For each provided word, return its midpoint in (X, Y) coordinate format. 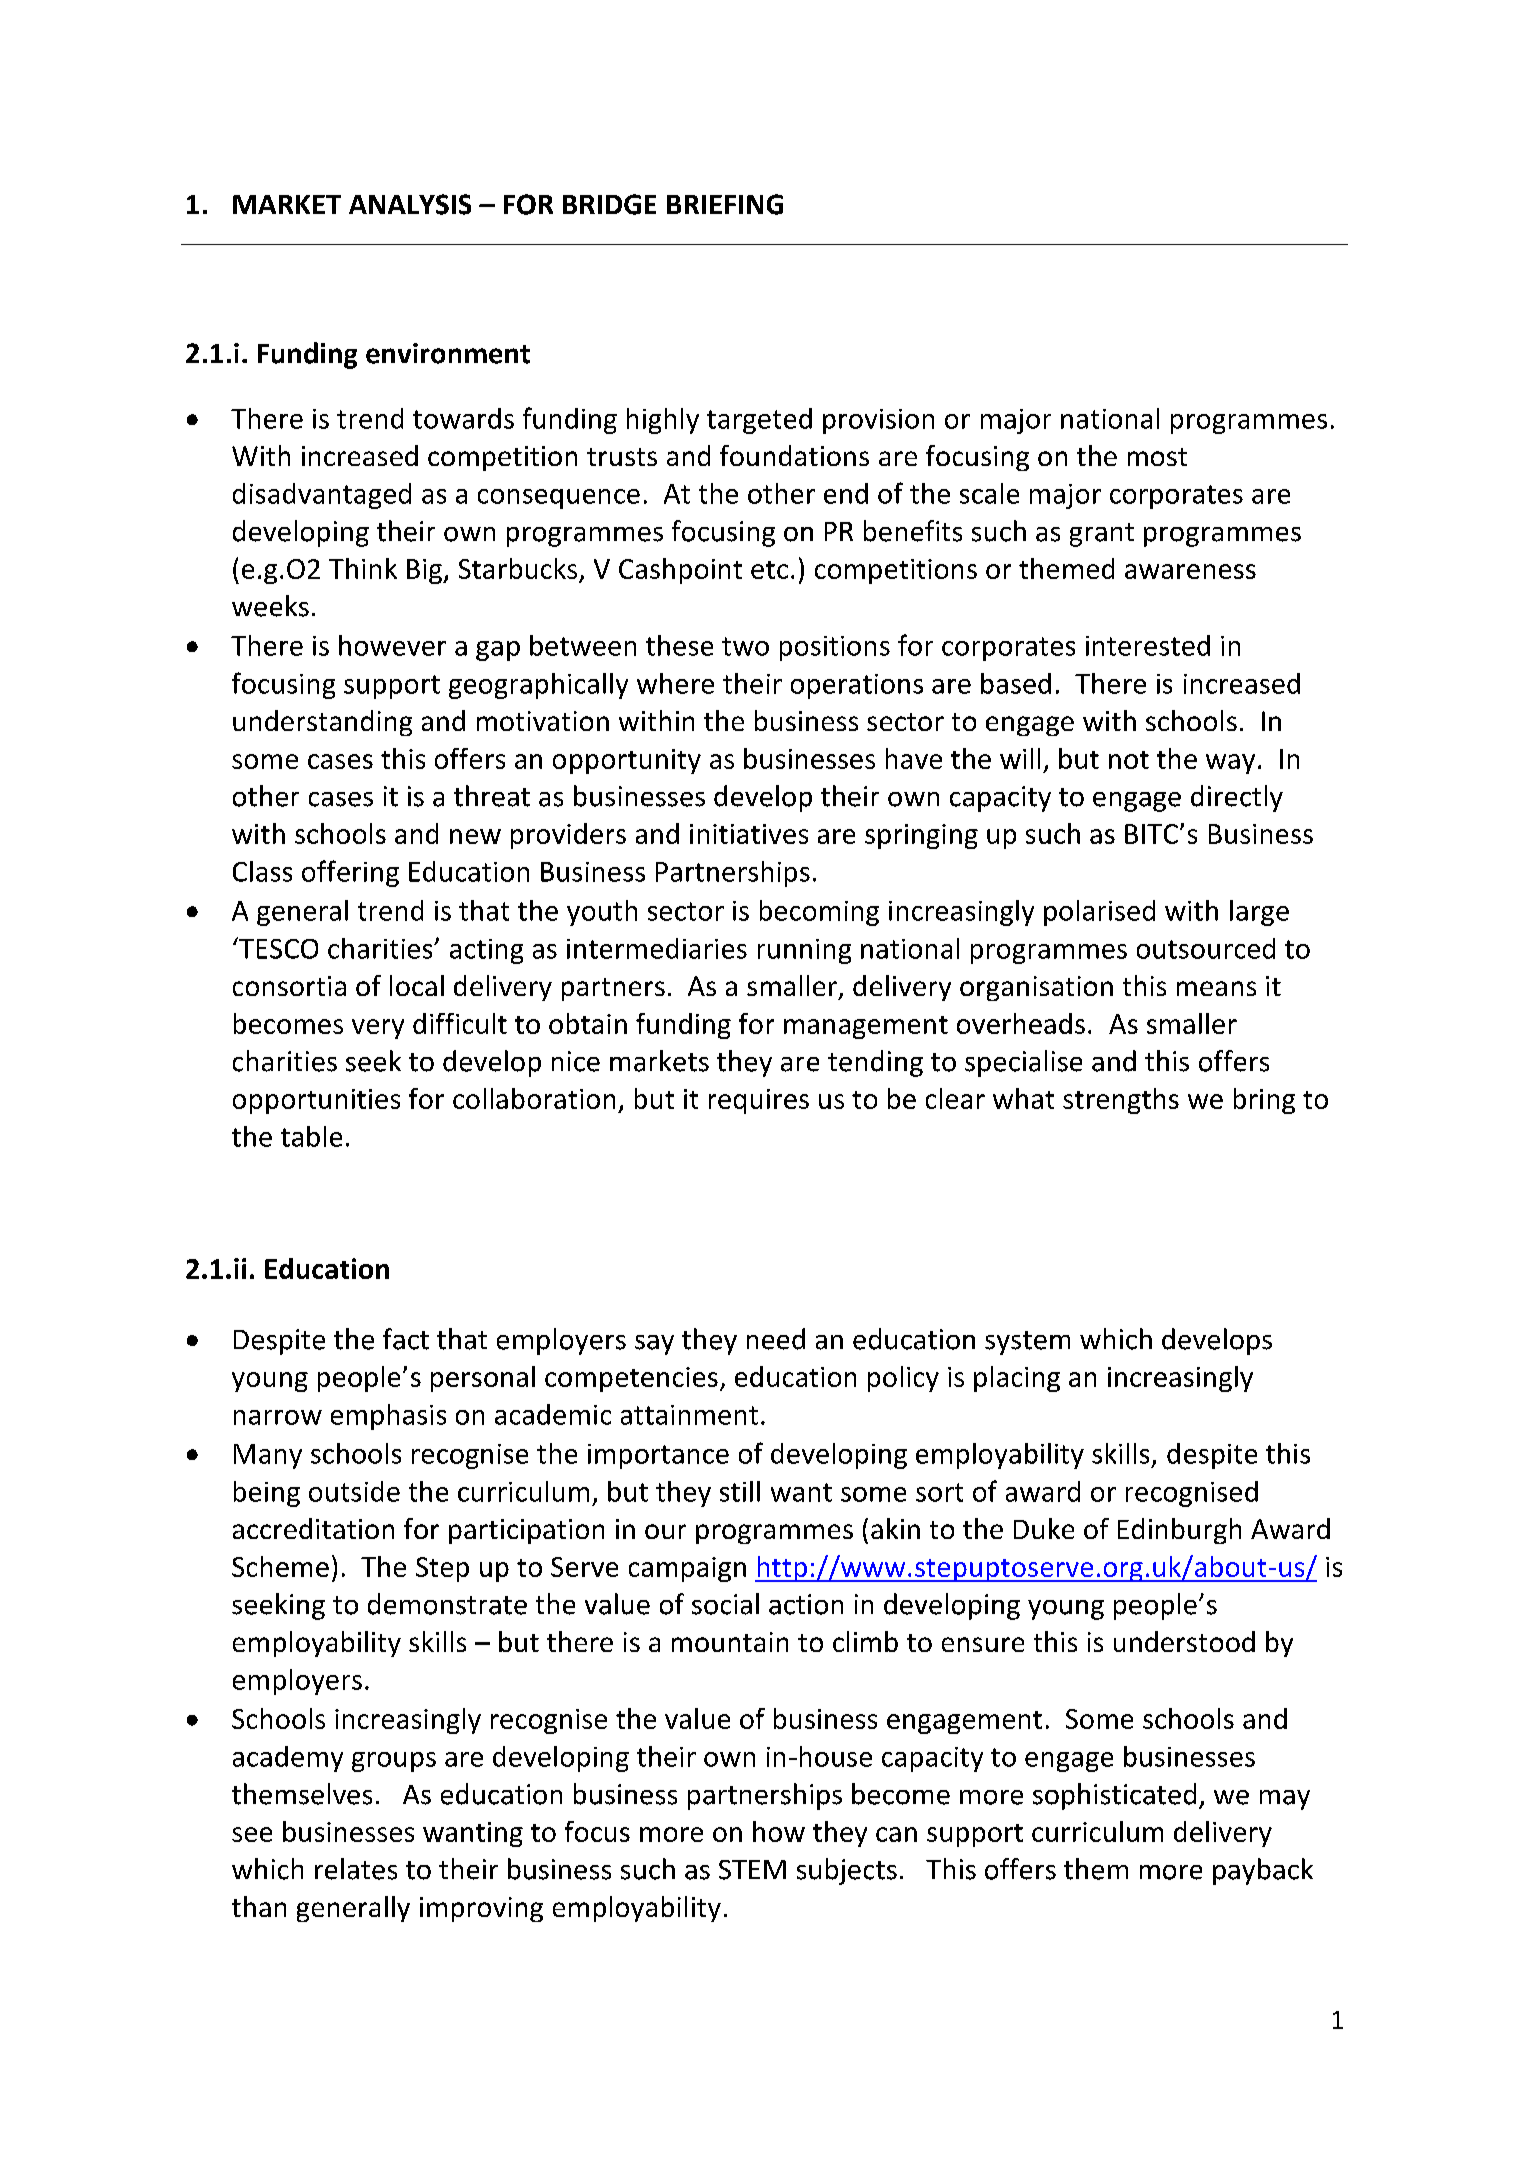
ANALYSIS (410, 204)
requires (759, 1101)
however (392, 645)
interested (1148, 645)
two (745, 646)
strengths (1121, 1101)
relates (356, 1869)
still (740, 1491)
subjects (847, 1871)
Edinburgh (1179, 1531)
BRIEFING (725, 204)
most (1157, 457)
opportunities (316, 1101)
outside (354, 1491)
